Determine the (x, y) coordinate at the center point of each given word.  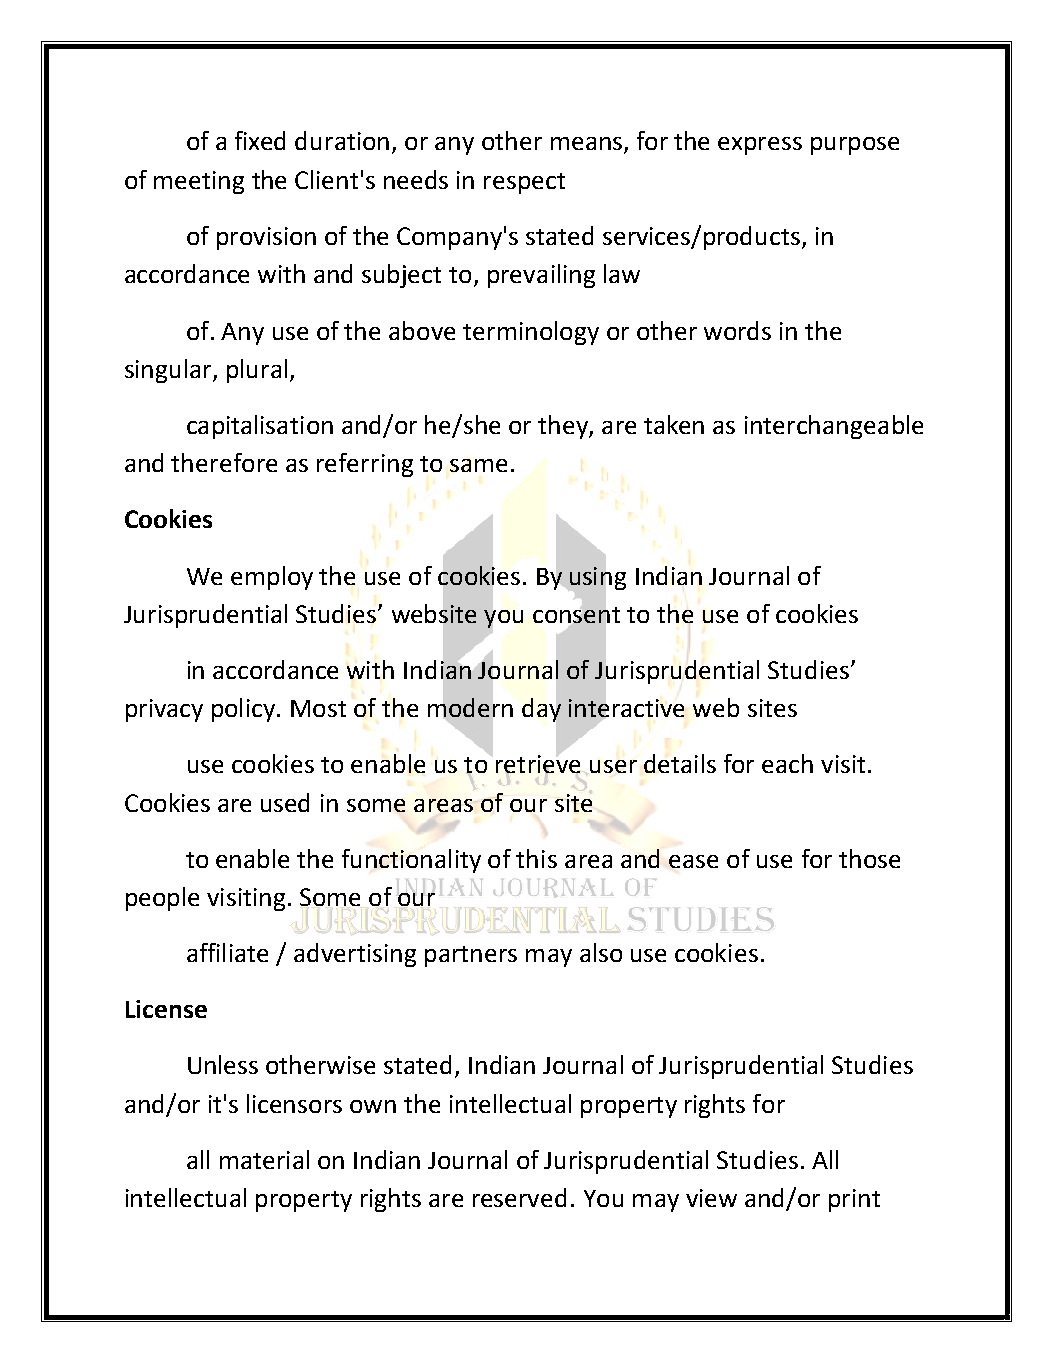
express (760, 146)
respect (524, 183)
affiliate (227, 952)
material (264, 1159)
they (564, 427)
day (541, 710)
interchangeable (834, 427)
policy (245, 710)
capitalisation (260, 427)
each (787, 763)
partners (471, 956)
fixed (260, 140)
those (869, 858)
